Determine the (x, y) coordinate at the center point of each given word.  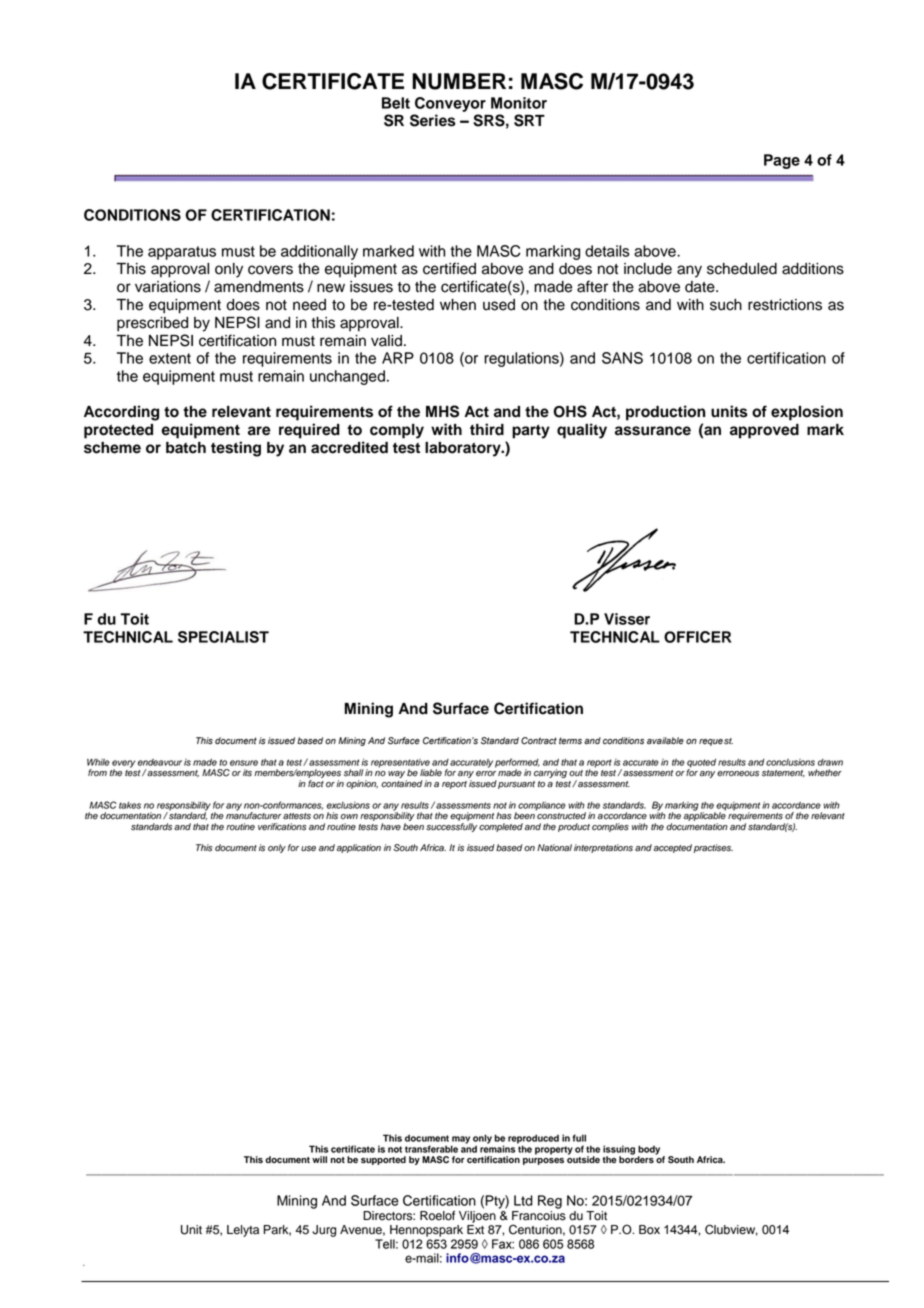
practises (713, 848)
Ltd (523, 1200)
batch (186, 448)
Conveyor (450, 104)
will (319, 1159)
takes (130, 805)
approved (764, 431)
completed (501, 827)
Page (782, 161)
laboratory (464, 449)
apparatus (182, 253)
